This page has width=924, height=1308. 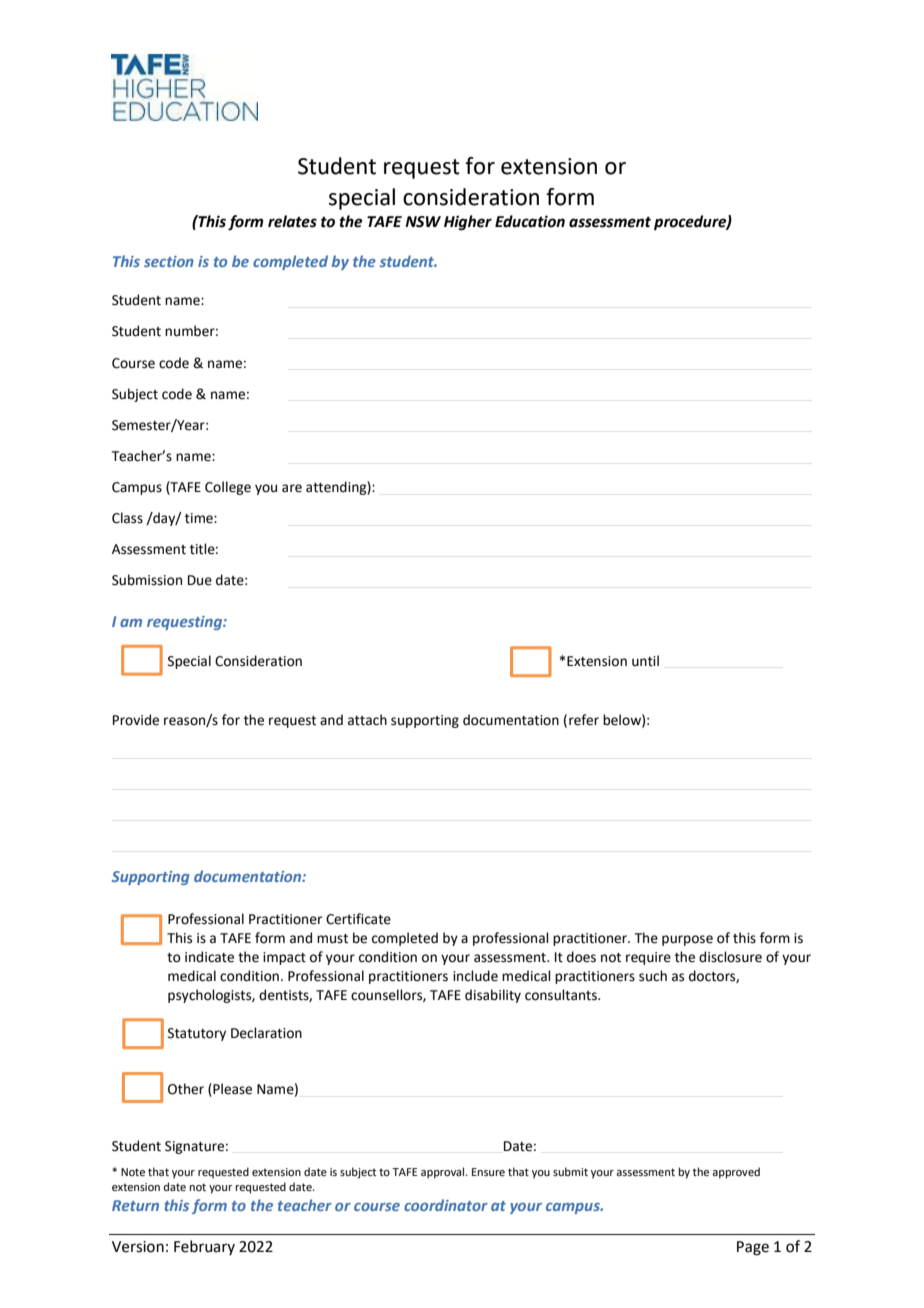 What do you see at coordinates (136, 720) in the page?
I see `Provide` at bounding box center [136, 720].
